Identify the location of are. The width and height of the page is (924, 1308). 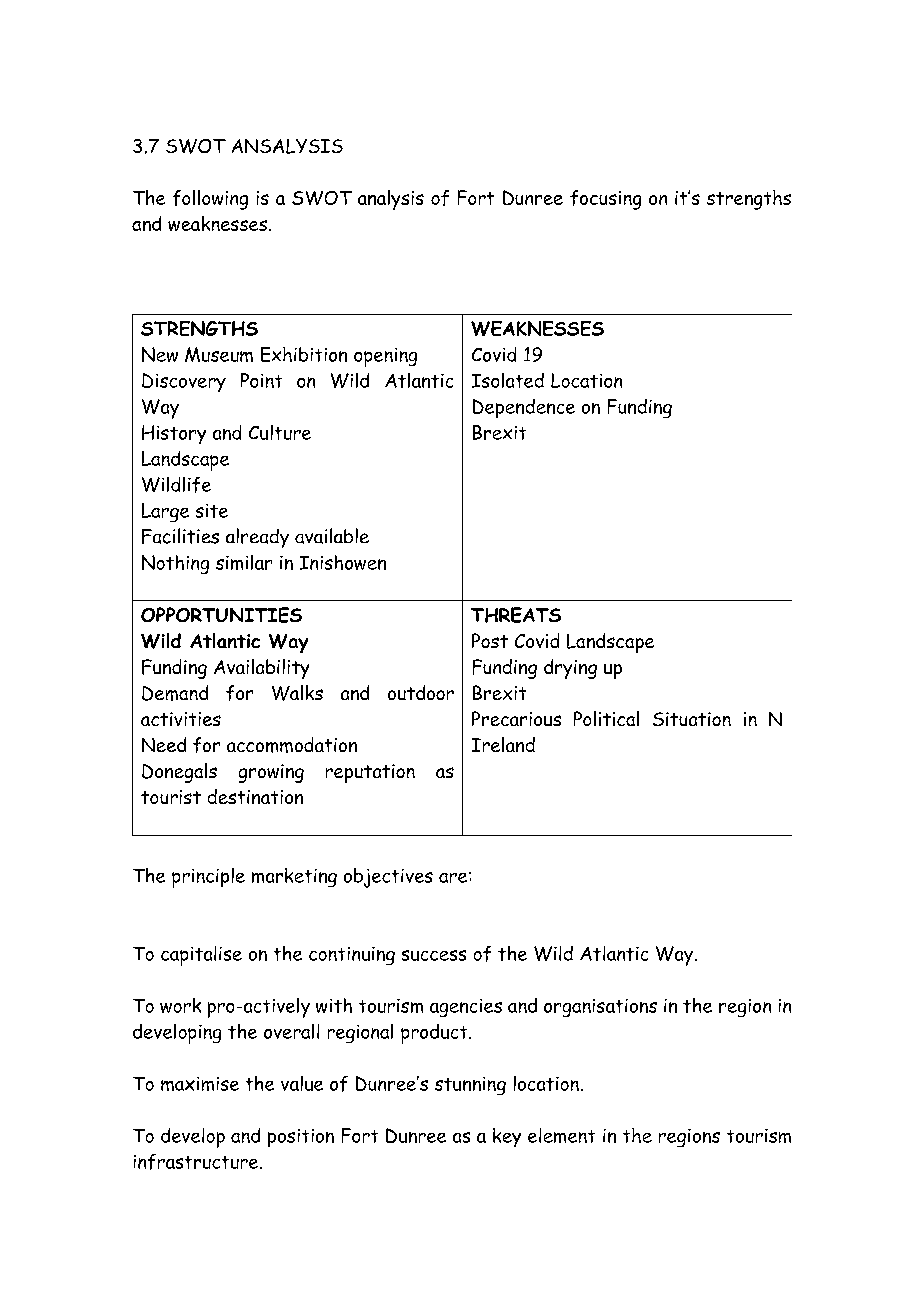
(454, 877).
